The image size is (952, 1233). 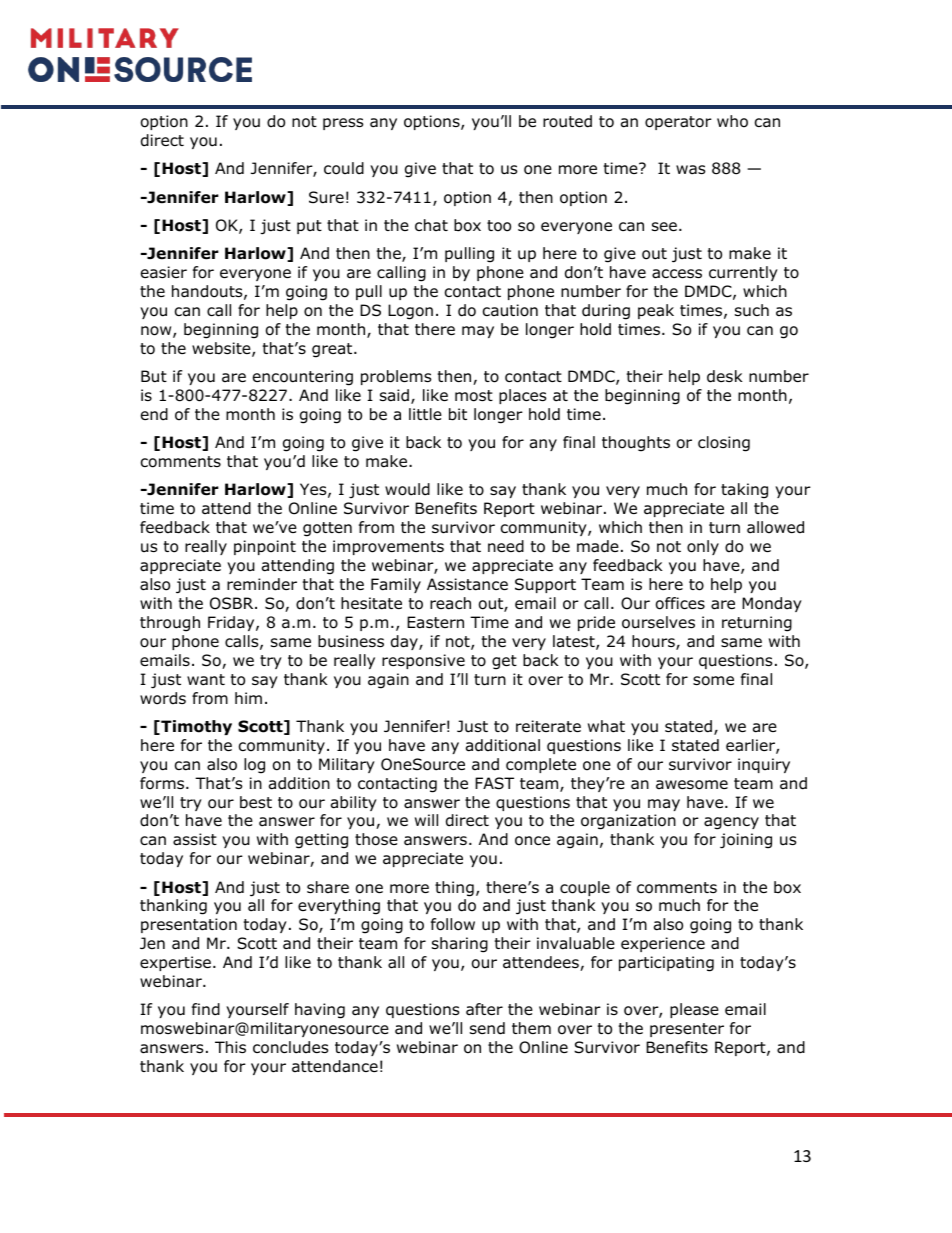 I want to click on will, so click(x=426, y=820).
